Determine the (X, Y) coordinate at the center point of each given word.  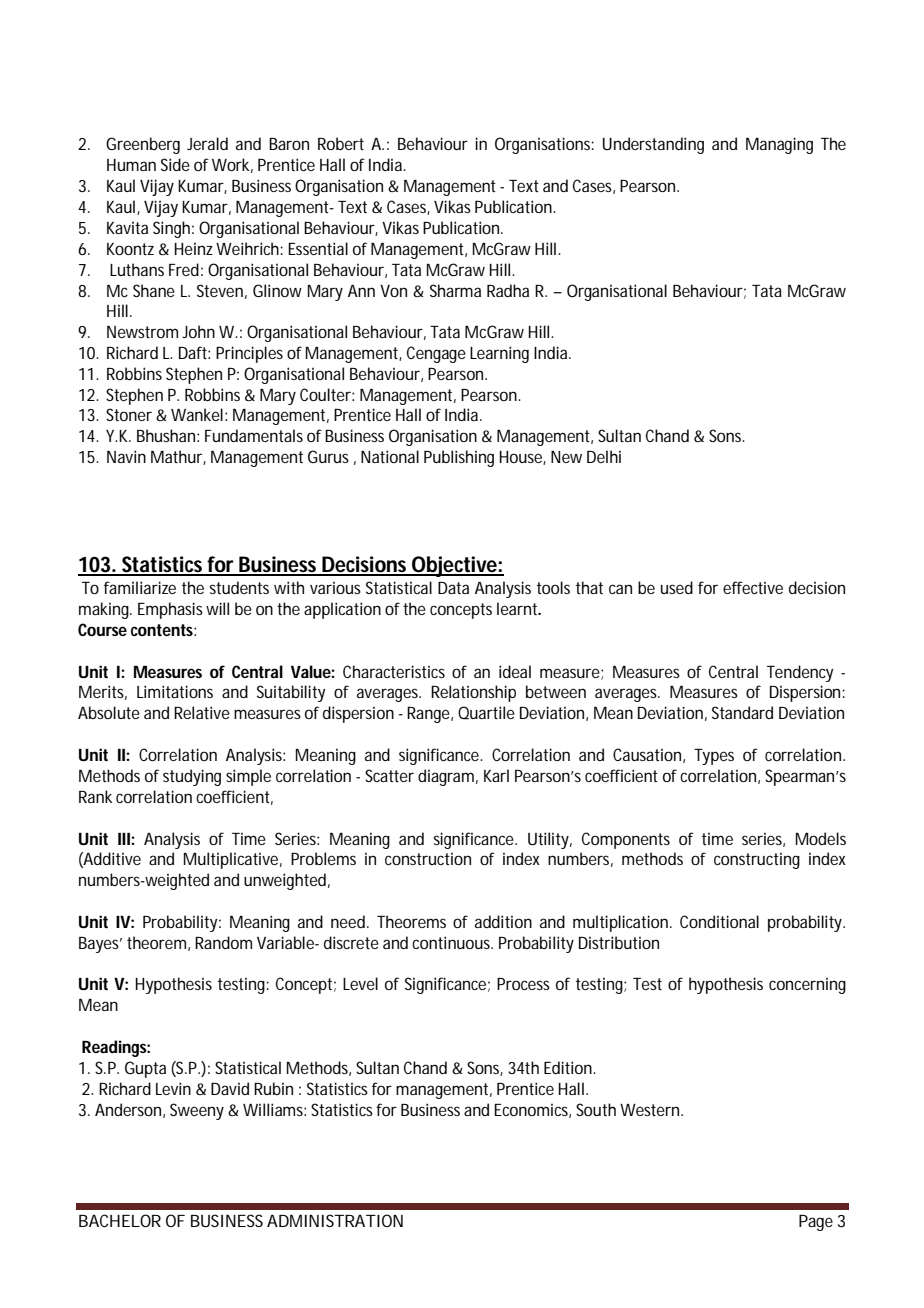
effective (753, 587)
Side (175, 164)
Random (223, 942)
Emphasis (170, 610)
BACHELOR (120, 1220)
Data (453, 588)
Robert (341, 143)
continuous (452, 942)
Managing (779, 145)
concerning (807, 985)
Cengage (436, 354)
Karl (496, 775)
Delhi (604, 456)
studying (192, 777)
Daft (194, 352)
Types (714, 757)
